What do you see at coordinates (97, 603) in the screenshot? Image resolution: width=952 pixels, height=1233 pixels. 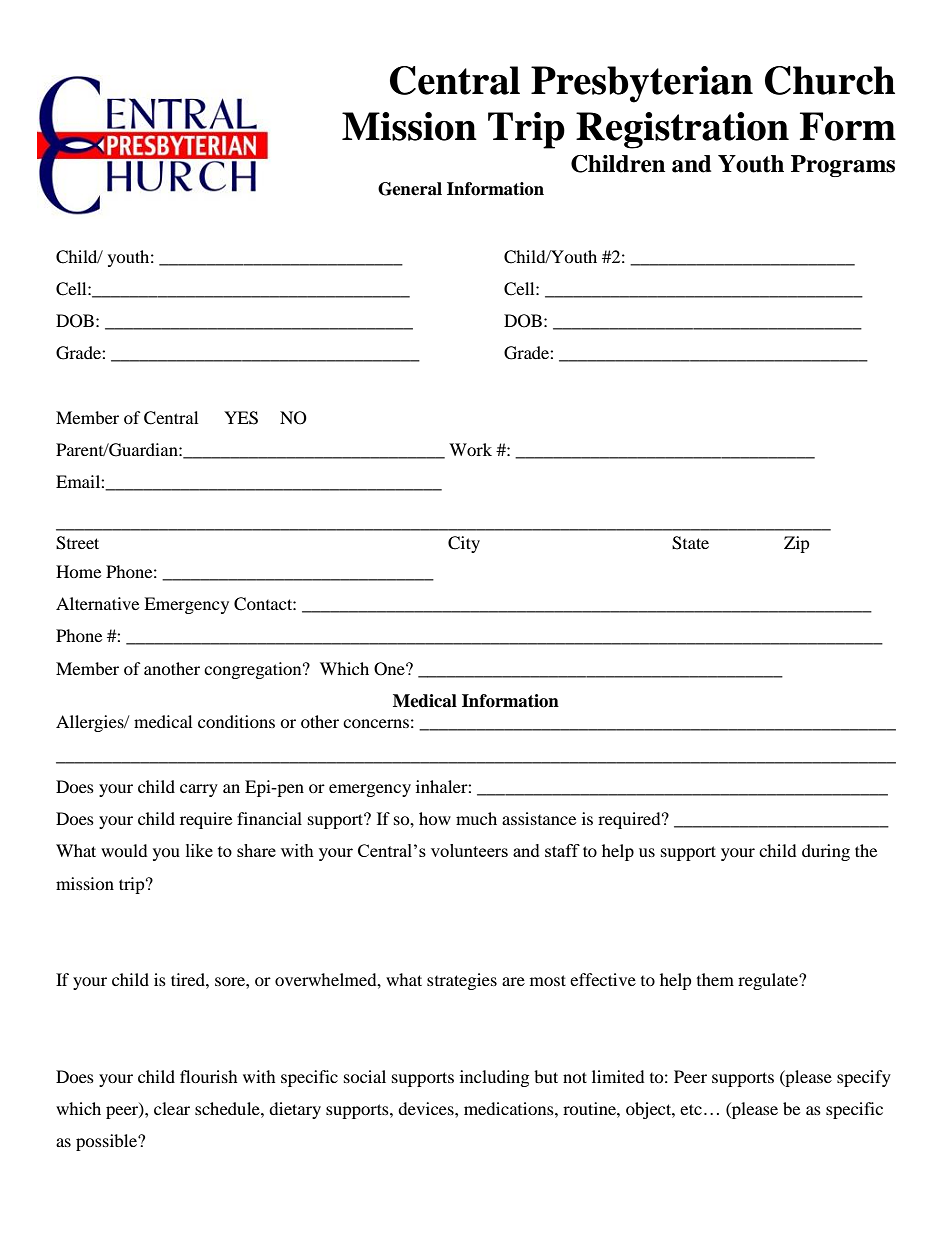 I see `Alternative` at bounding box center [97, 603].
